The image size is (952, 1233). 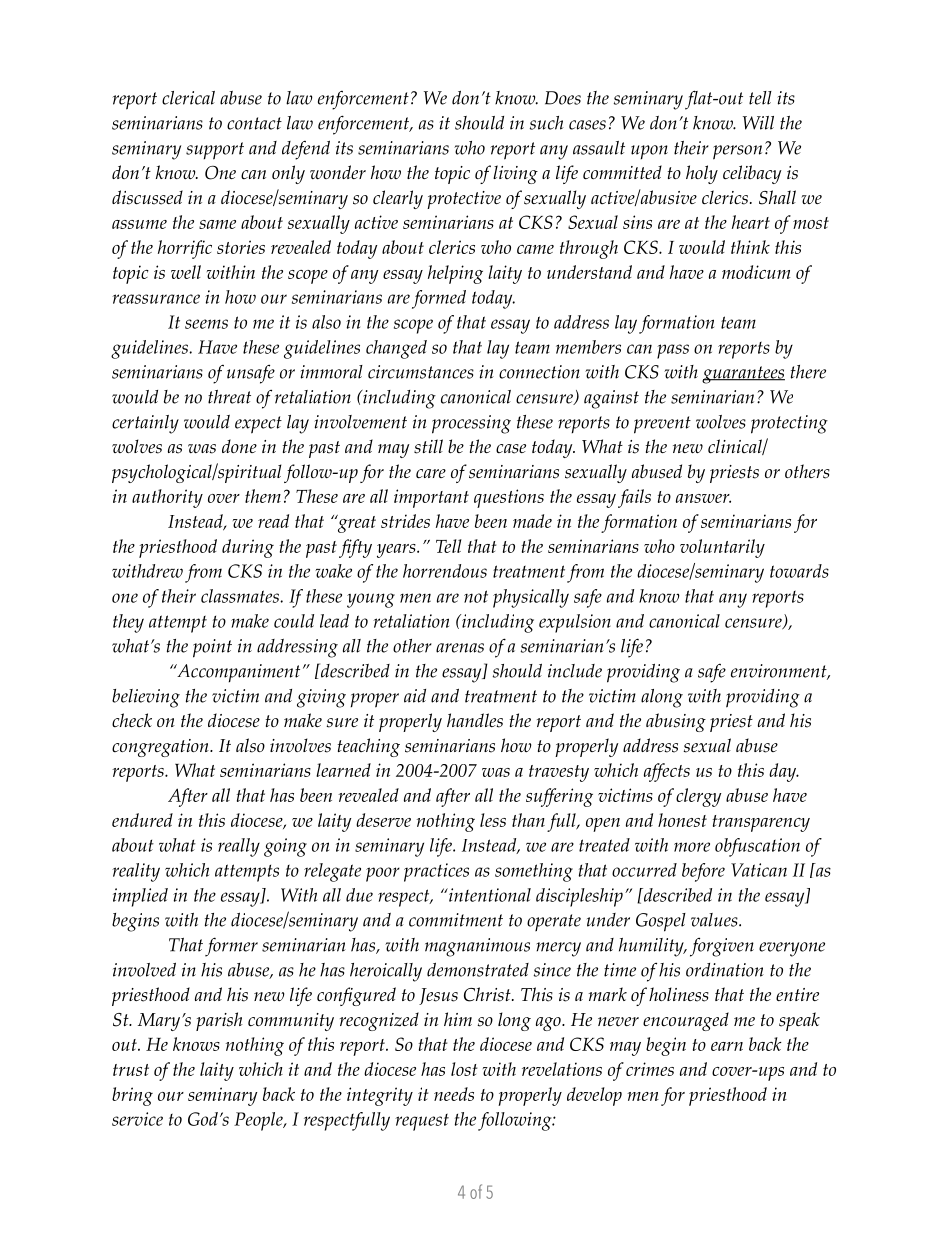 What do you see at coordinates (722, 548) in the document?
I see `voluntarily` at bounding box center [722, 548].
